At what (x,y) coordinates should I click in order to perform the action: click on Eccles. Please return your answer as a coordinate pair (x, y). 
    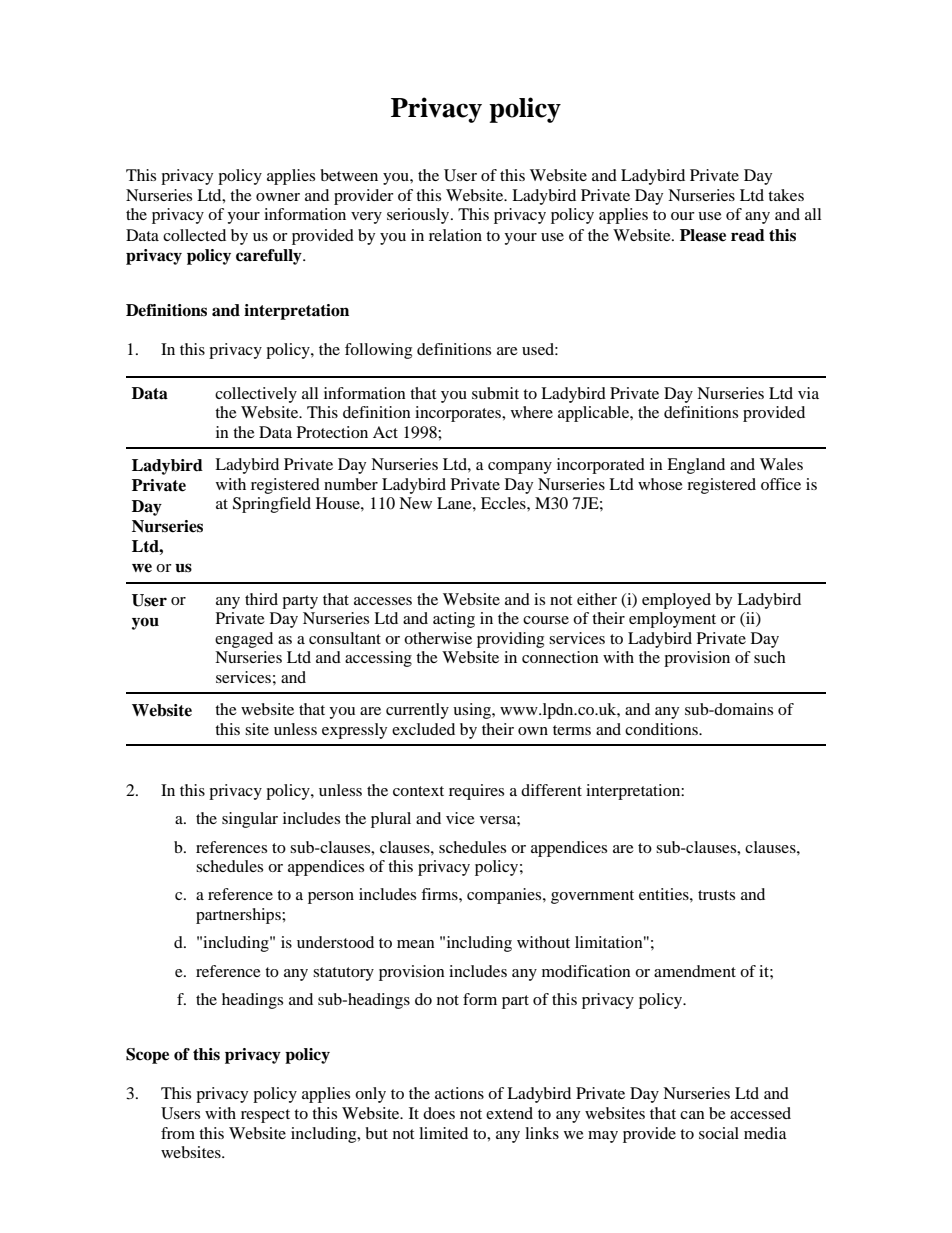
    Looking at the image, I should click on (504, 503).
